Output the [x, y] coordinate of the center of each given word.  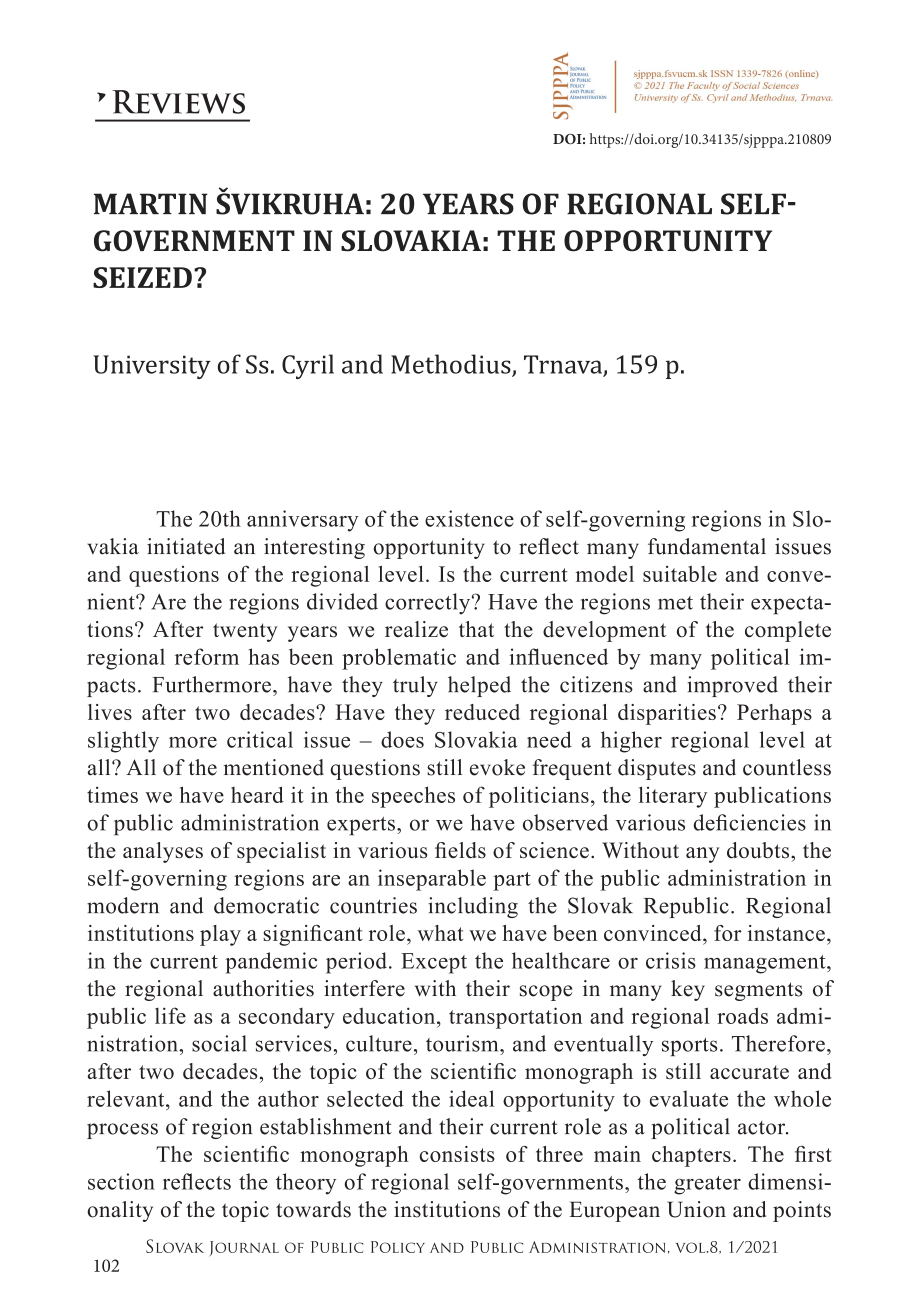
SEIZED [142, 277]
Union [696, 1209]
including [473, 907]
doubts [759, 850]
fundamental [707, 546]
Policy [398, 1247]
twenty [245, 632]
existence [469, 518]
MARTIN [151, 203]
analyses [163, 852]
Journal [244, 1249]
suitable [680, 574]
